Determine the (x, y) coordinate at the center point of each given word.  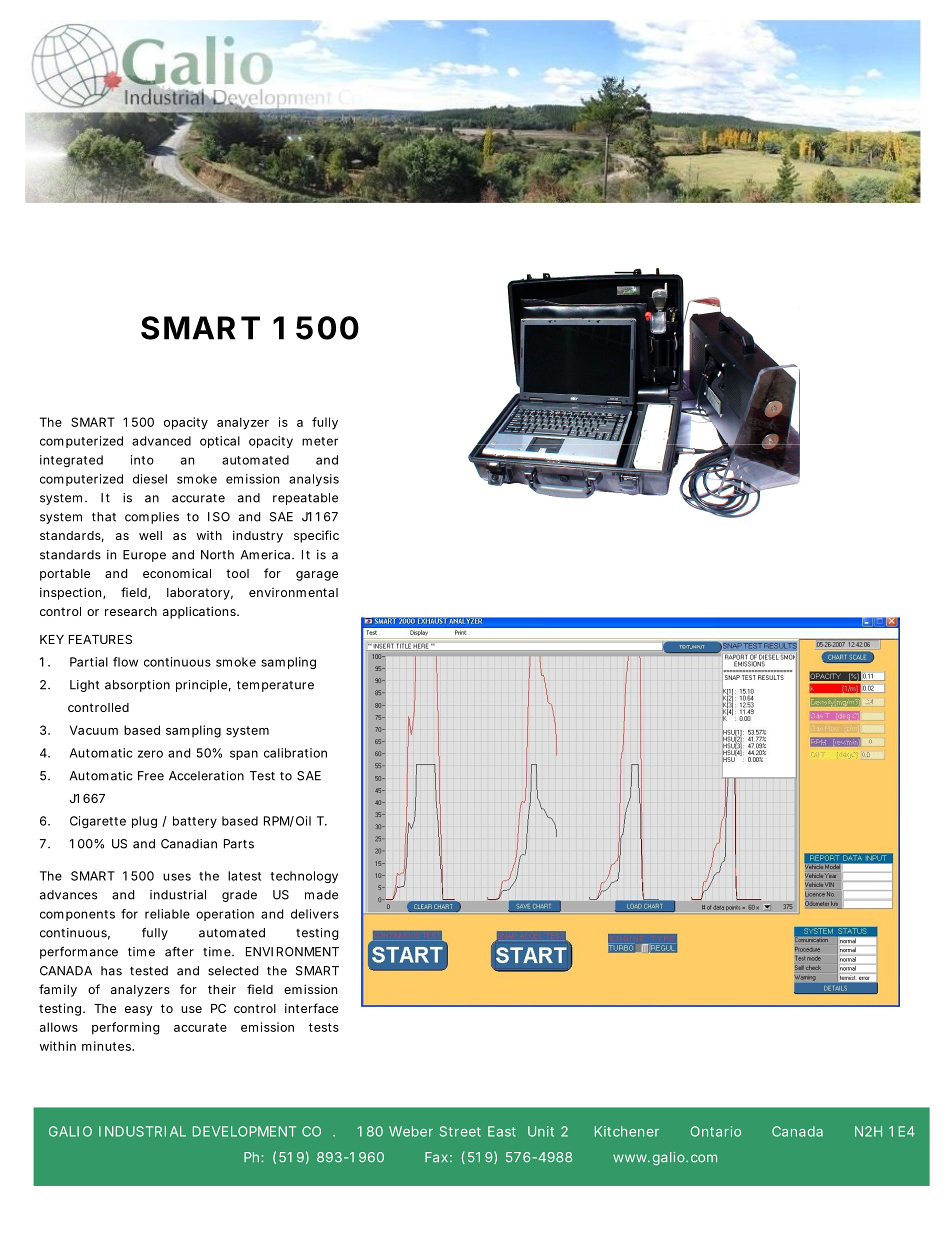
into (142, 460)
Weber (411, 1131)
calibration (295, 753)
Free (151, 776)
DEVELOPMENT (244, 1131)
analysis (314, 480)
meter (320, 441)
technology (304, 877)
